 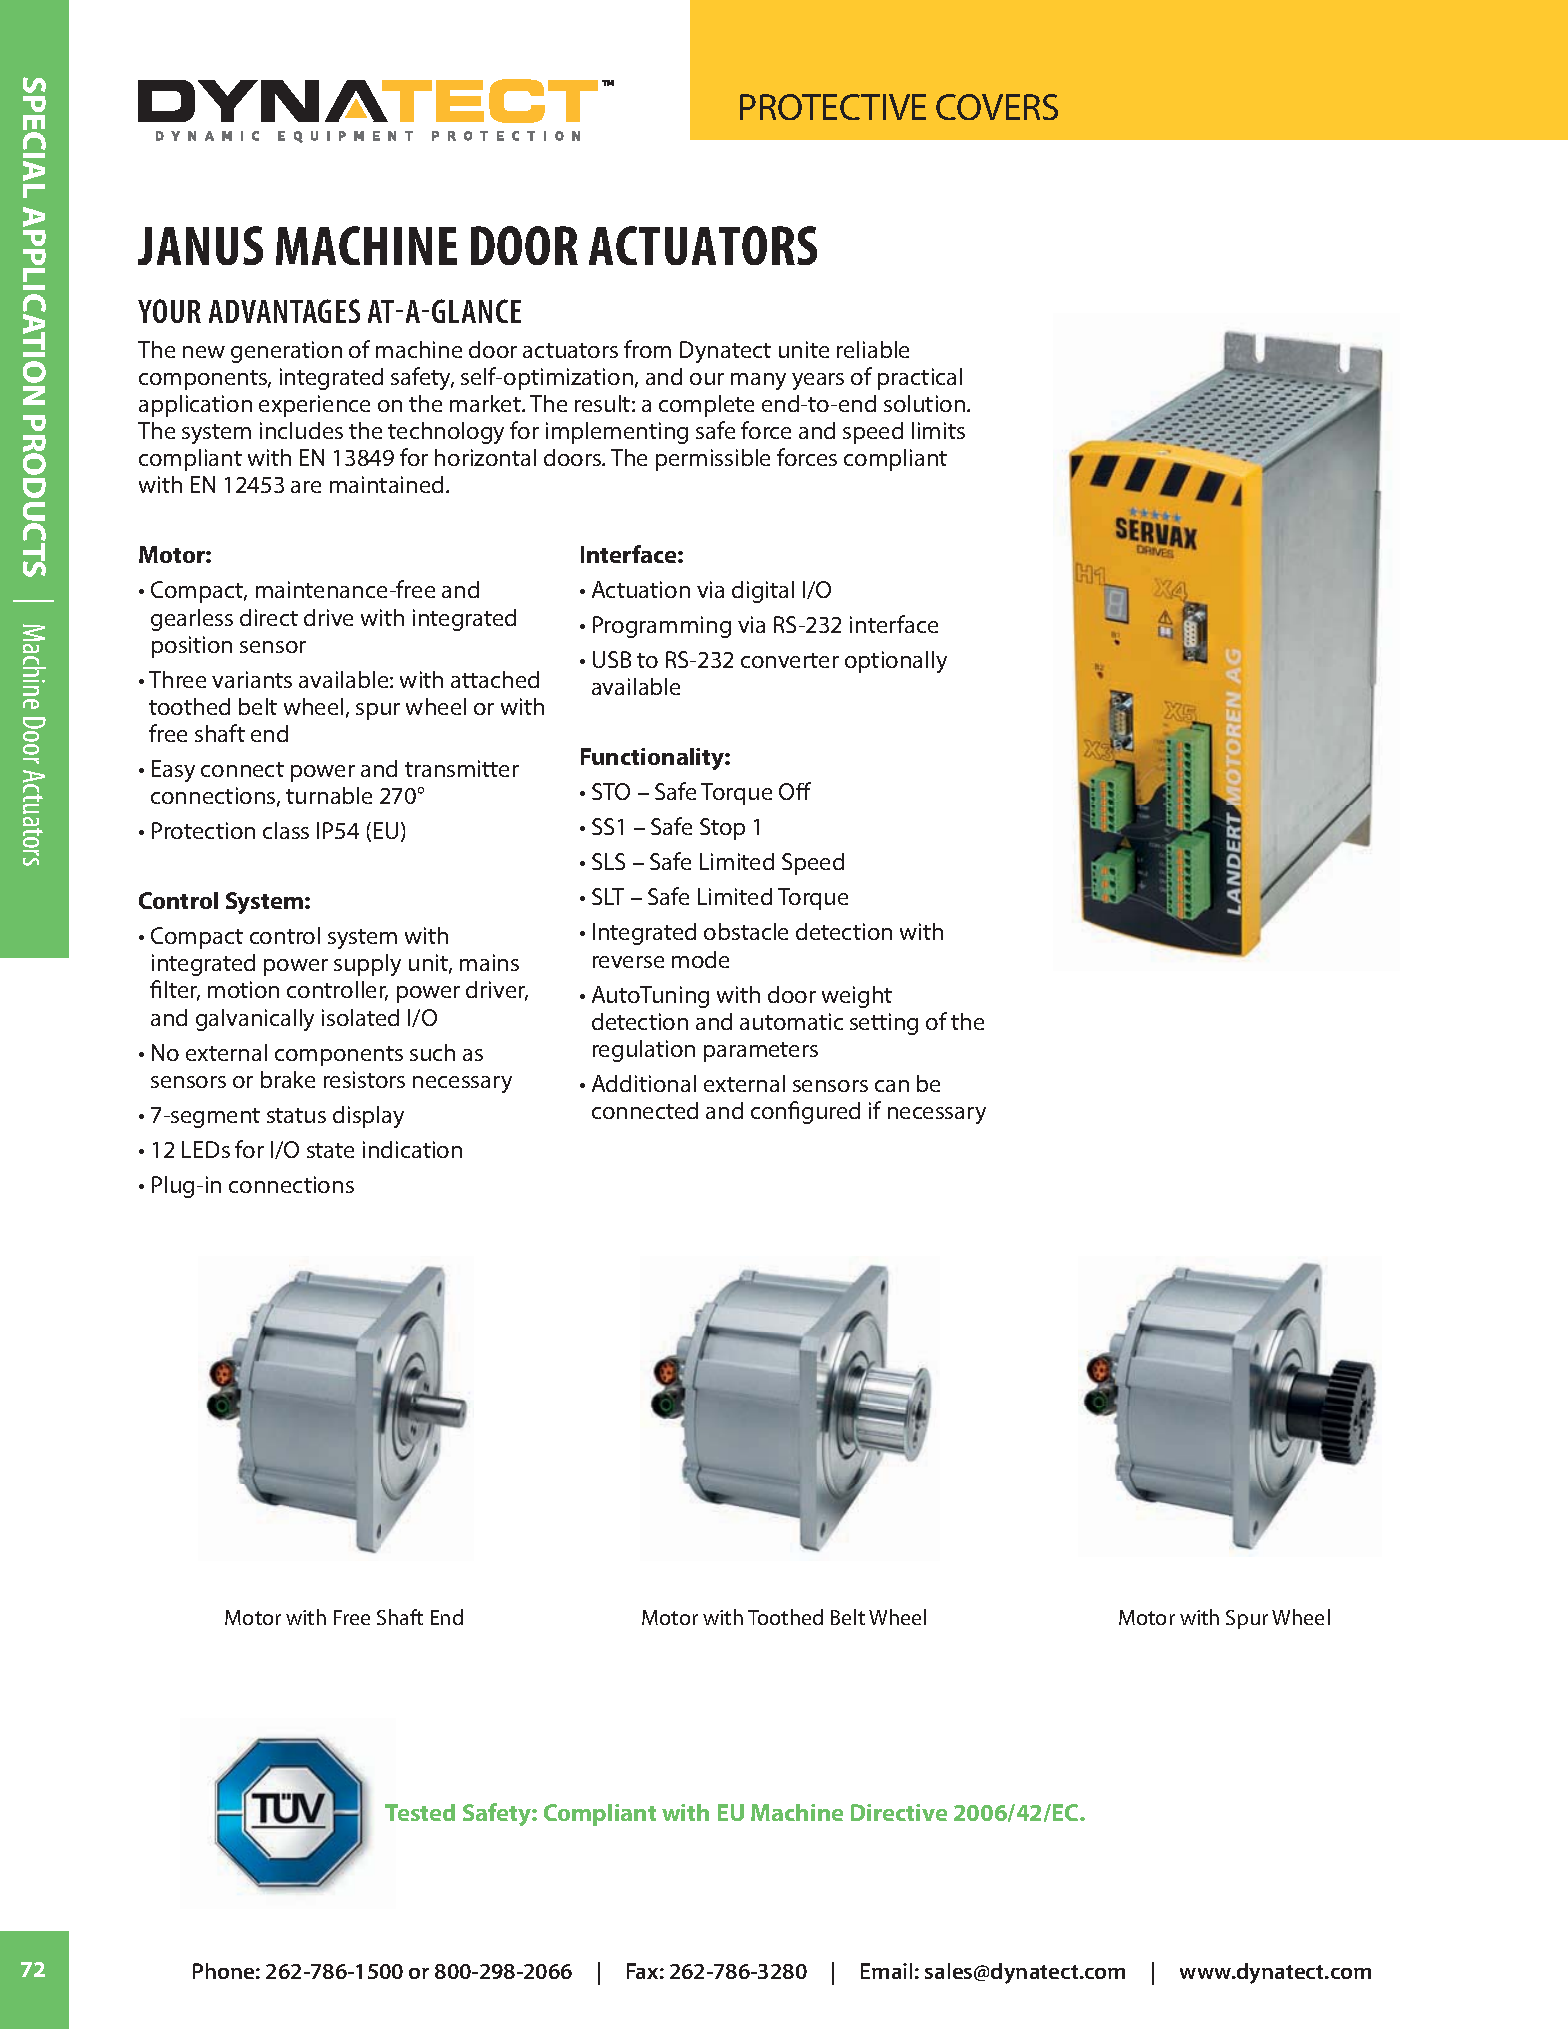 What do you see at coordinates (833, 107) in the screenshot?
I see `PROTECTIVE` at bounding box center [833, 107].
